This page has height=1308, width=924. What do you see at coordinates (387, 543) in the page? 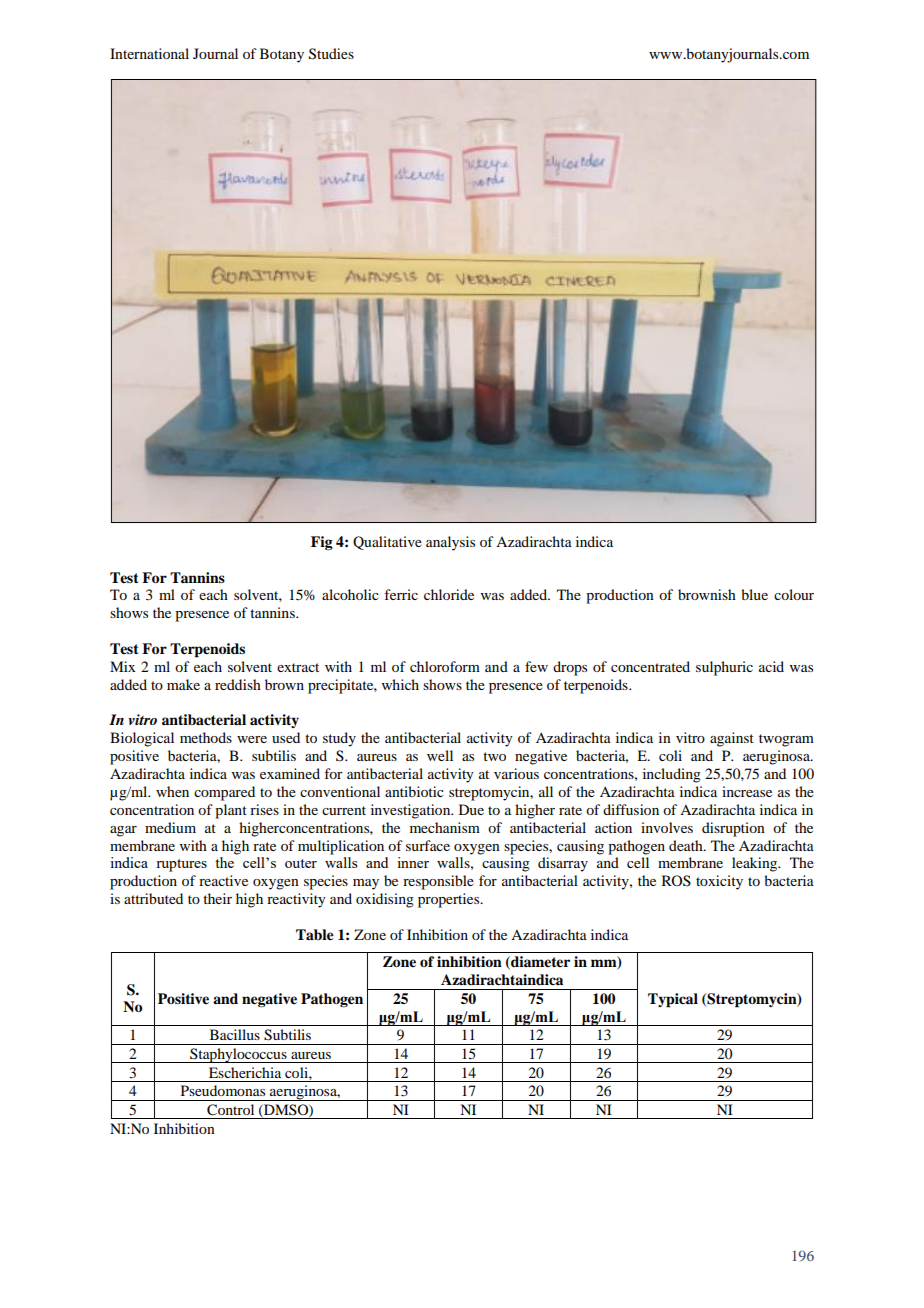
I see `Qualitative` at bounding box center [387, 543].
